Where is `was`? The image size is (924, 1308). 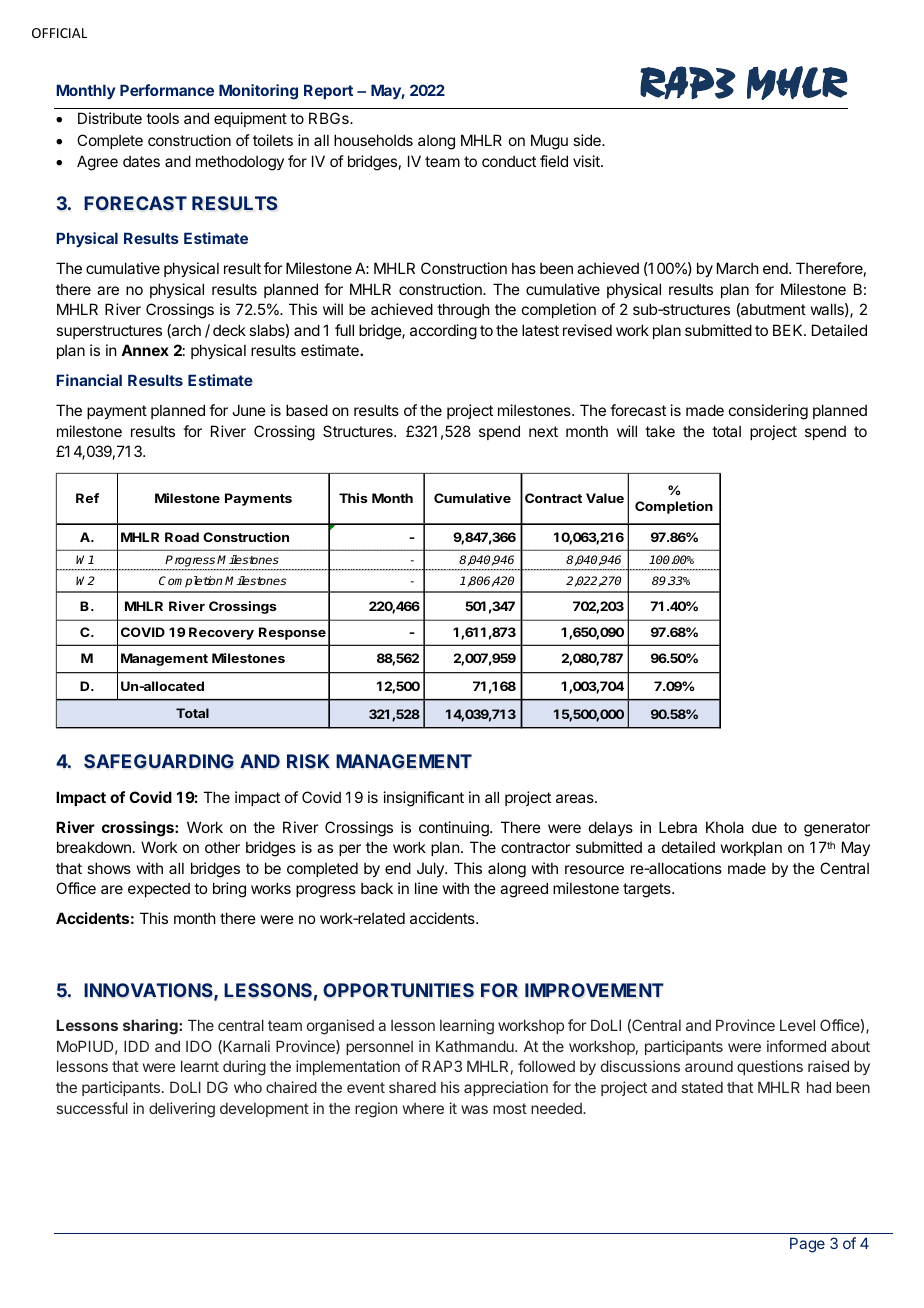
was is located at coordinates (474, 1109).
